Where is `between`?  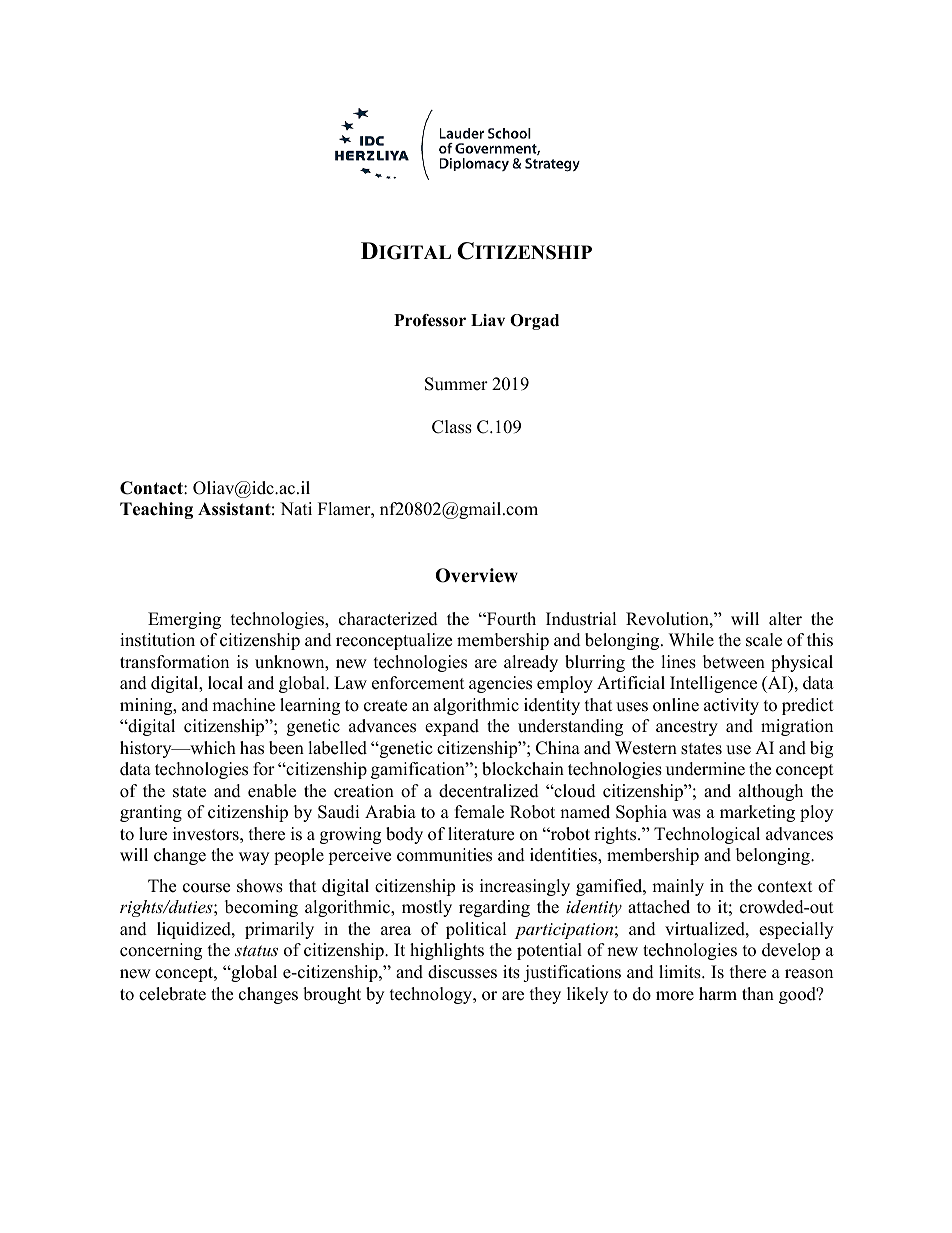
between is located at coordinates (734, 662).
